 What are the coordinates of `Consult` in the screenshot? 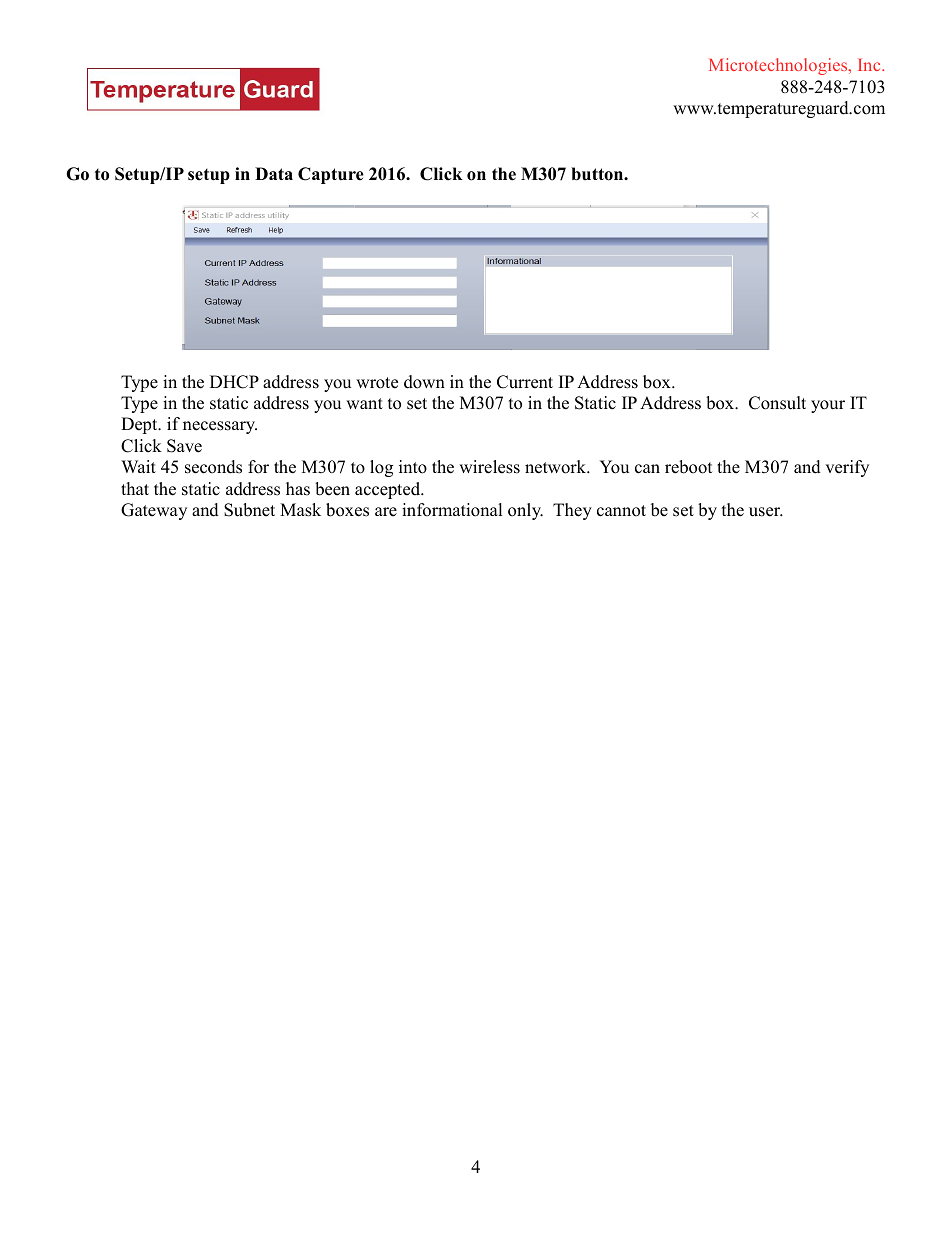 It's located at (777, 403).
